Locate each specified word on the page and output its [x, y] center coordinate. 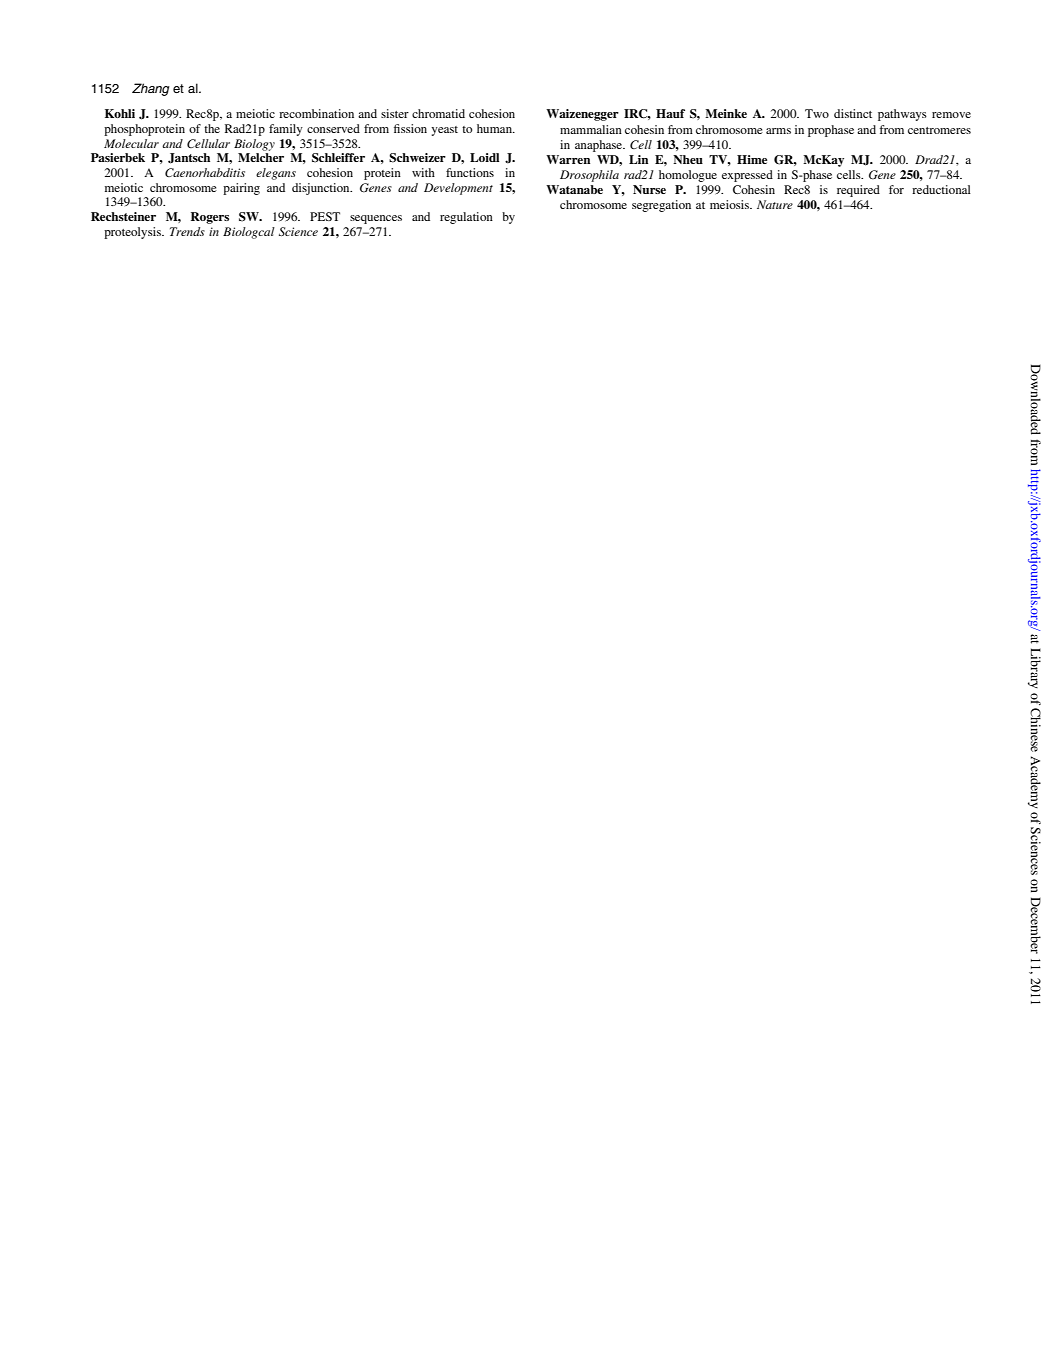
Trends [187, 231]
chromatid [438, 113]
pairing [241, 189]
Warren [568, 159]
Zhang [151, 89]
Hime [752, 159]
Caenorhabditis [205, 172]
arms [778, 131]
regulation [466, 218]
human [495, 128]
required [858, 191]
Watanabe [574, 189]
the [212, 128]
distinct [853, 113]
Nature [775, 204]
